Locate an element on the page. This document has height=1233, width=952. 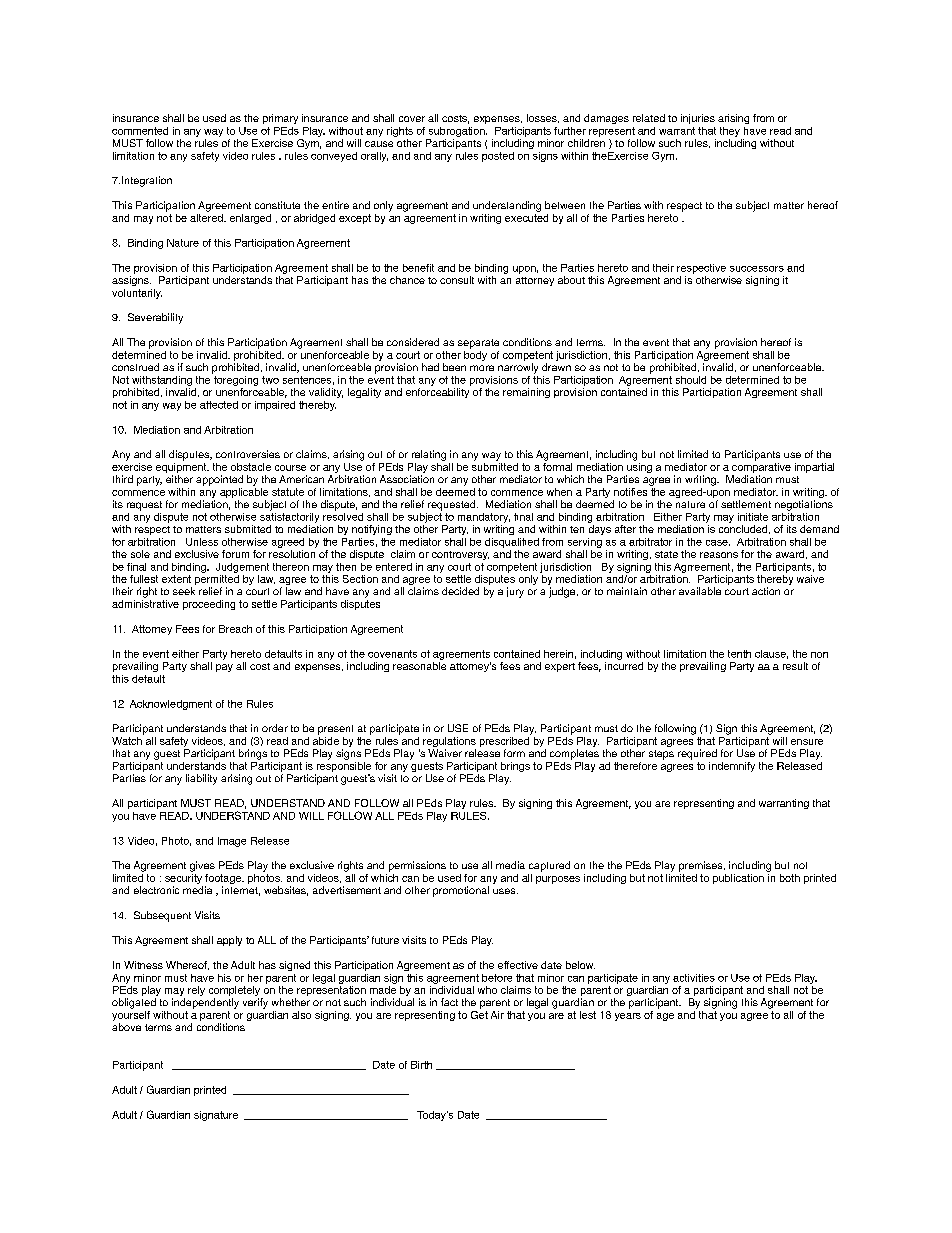
foregoing is located at coordinates (235, 379).
